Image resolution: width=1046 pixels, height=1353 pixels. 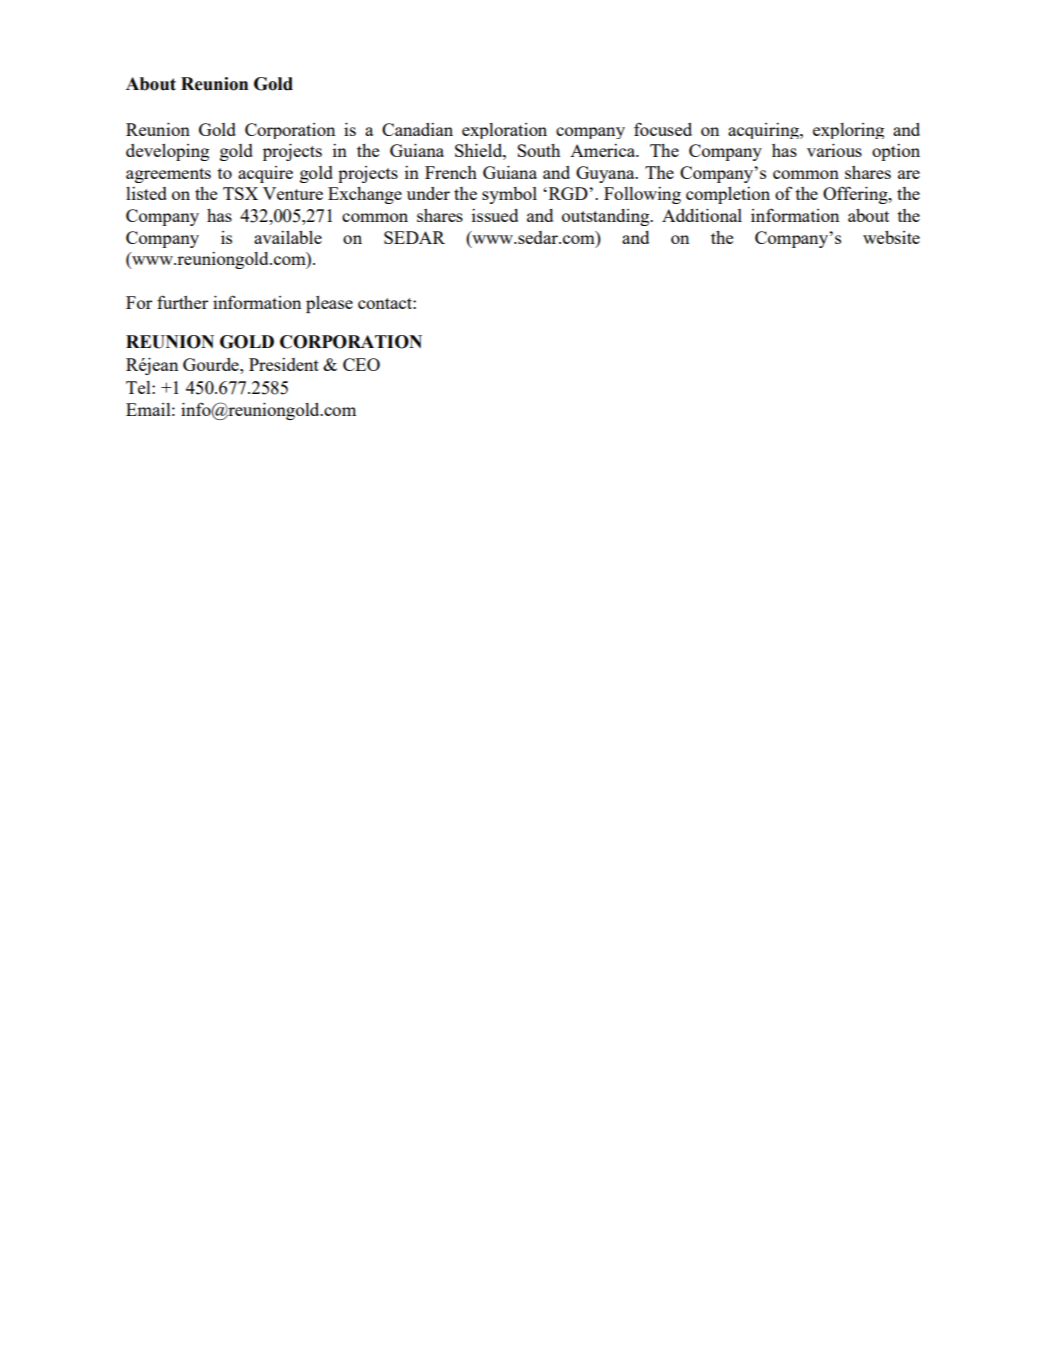 What do you see at coordinates (288, 237) in the screenshot?
I see `available` at bounding box center [288, 237].
